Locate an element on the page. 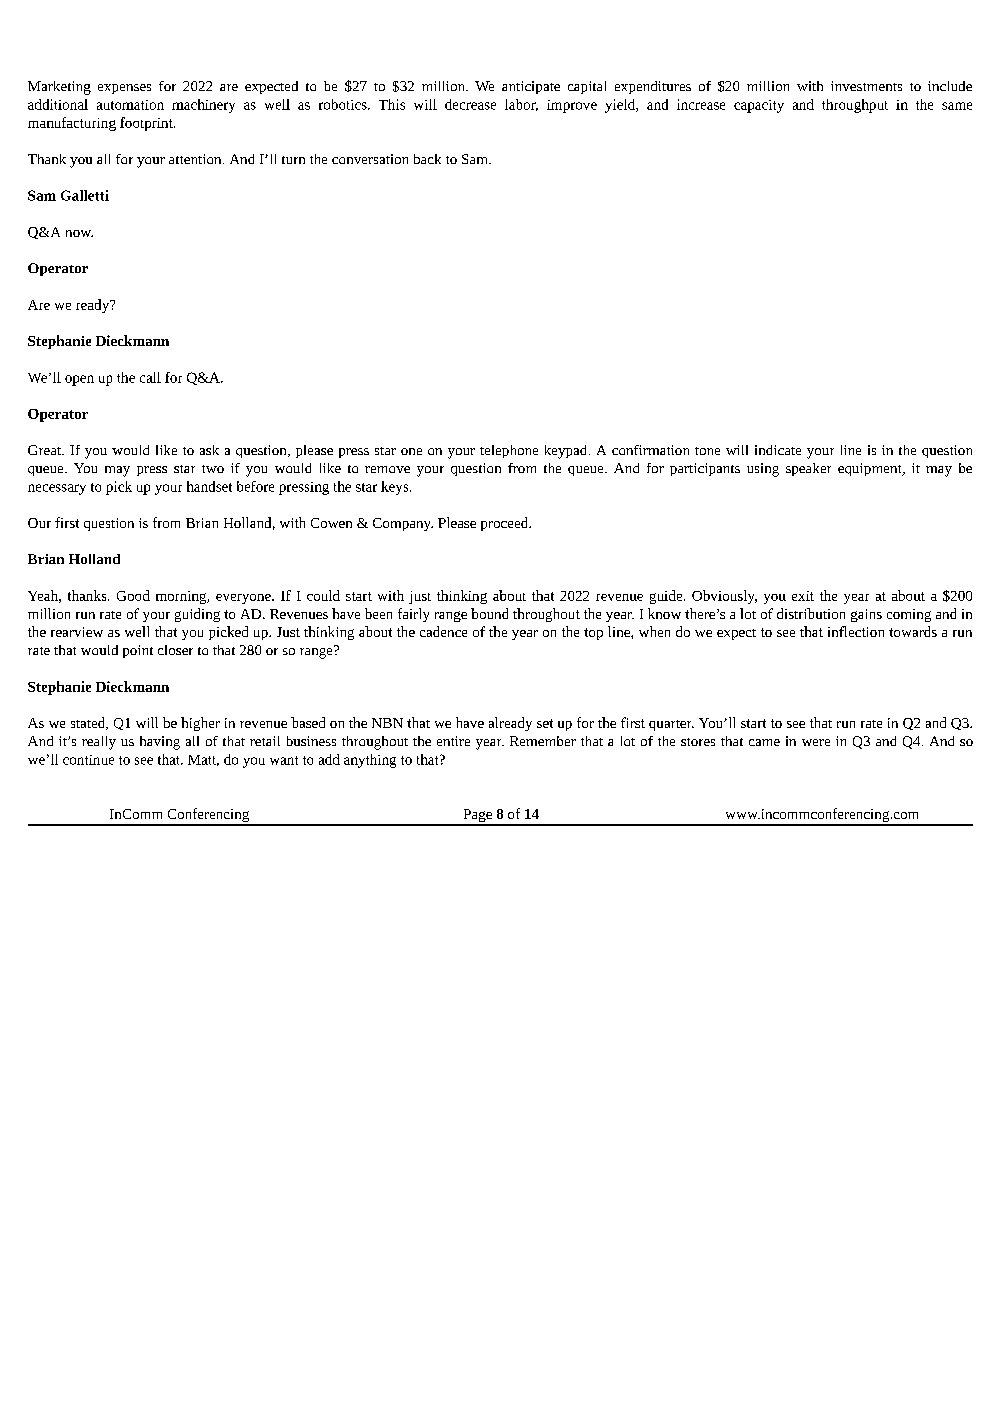 The height and width of the document is (1418, 1002). ask is located at coordinates (209, 450).
